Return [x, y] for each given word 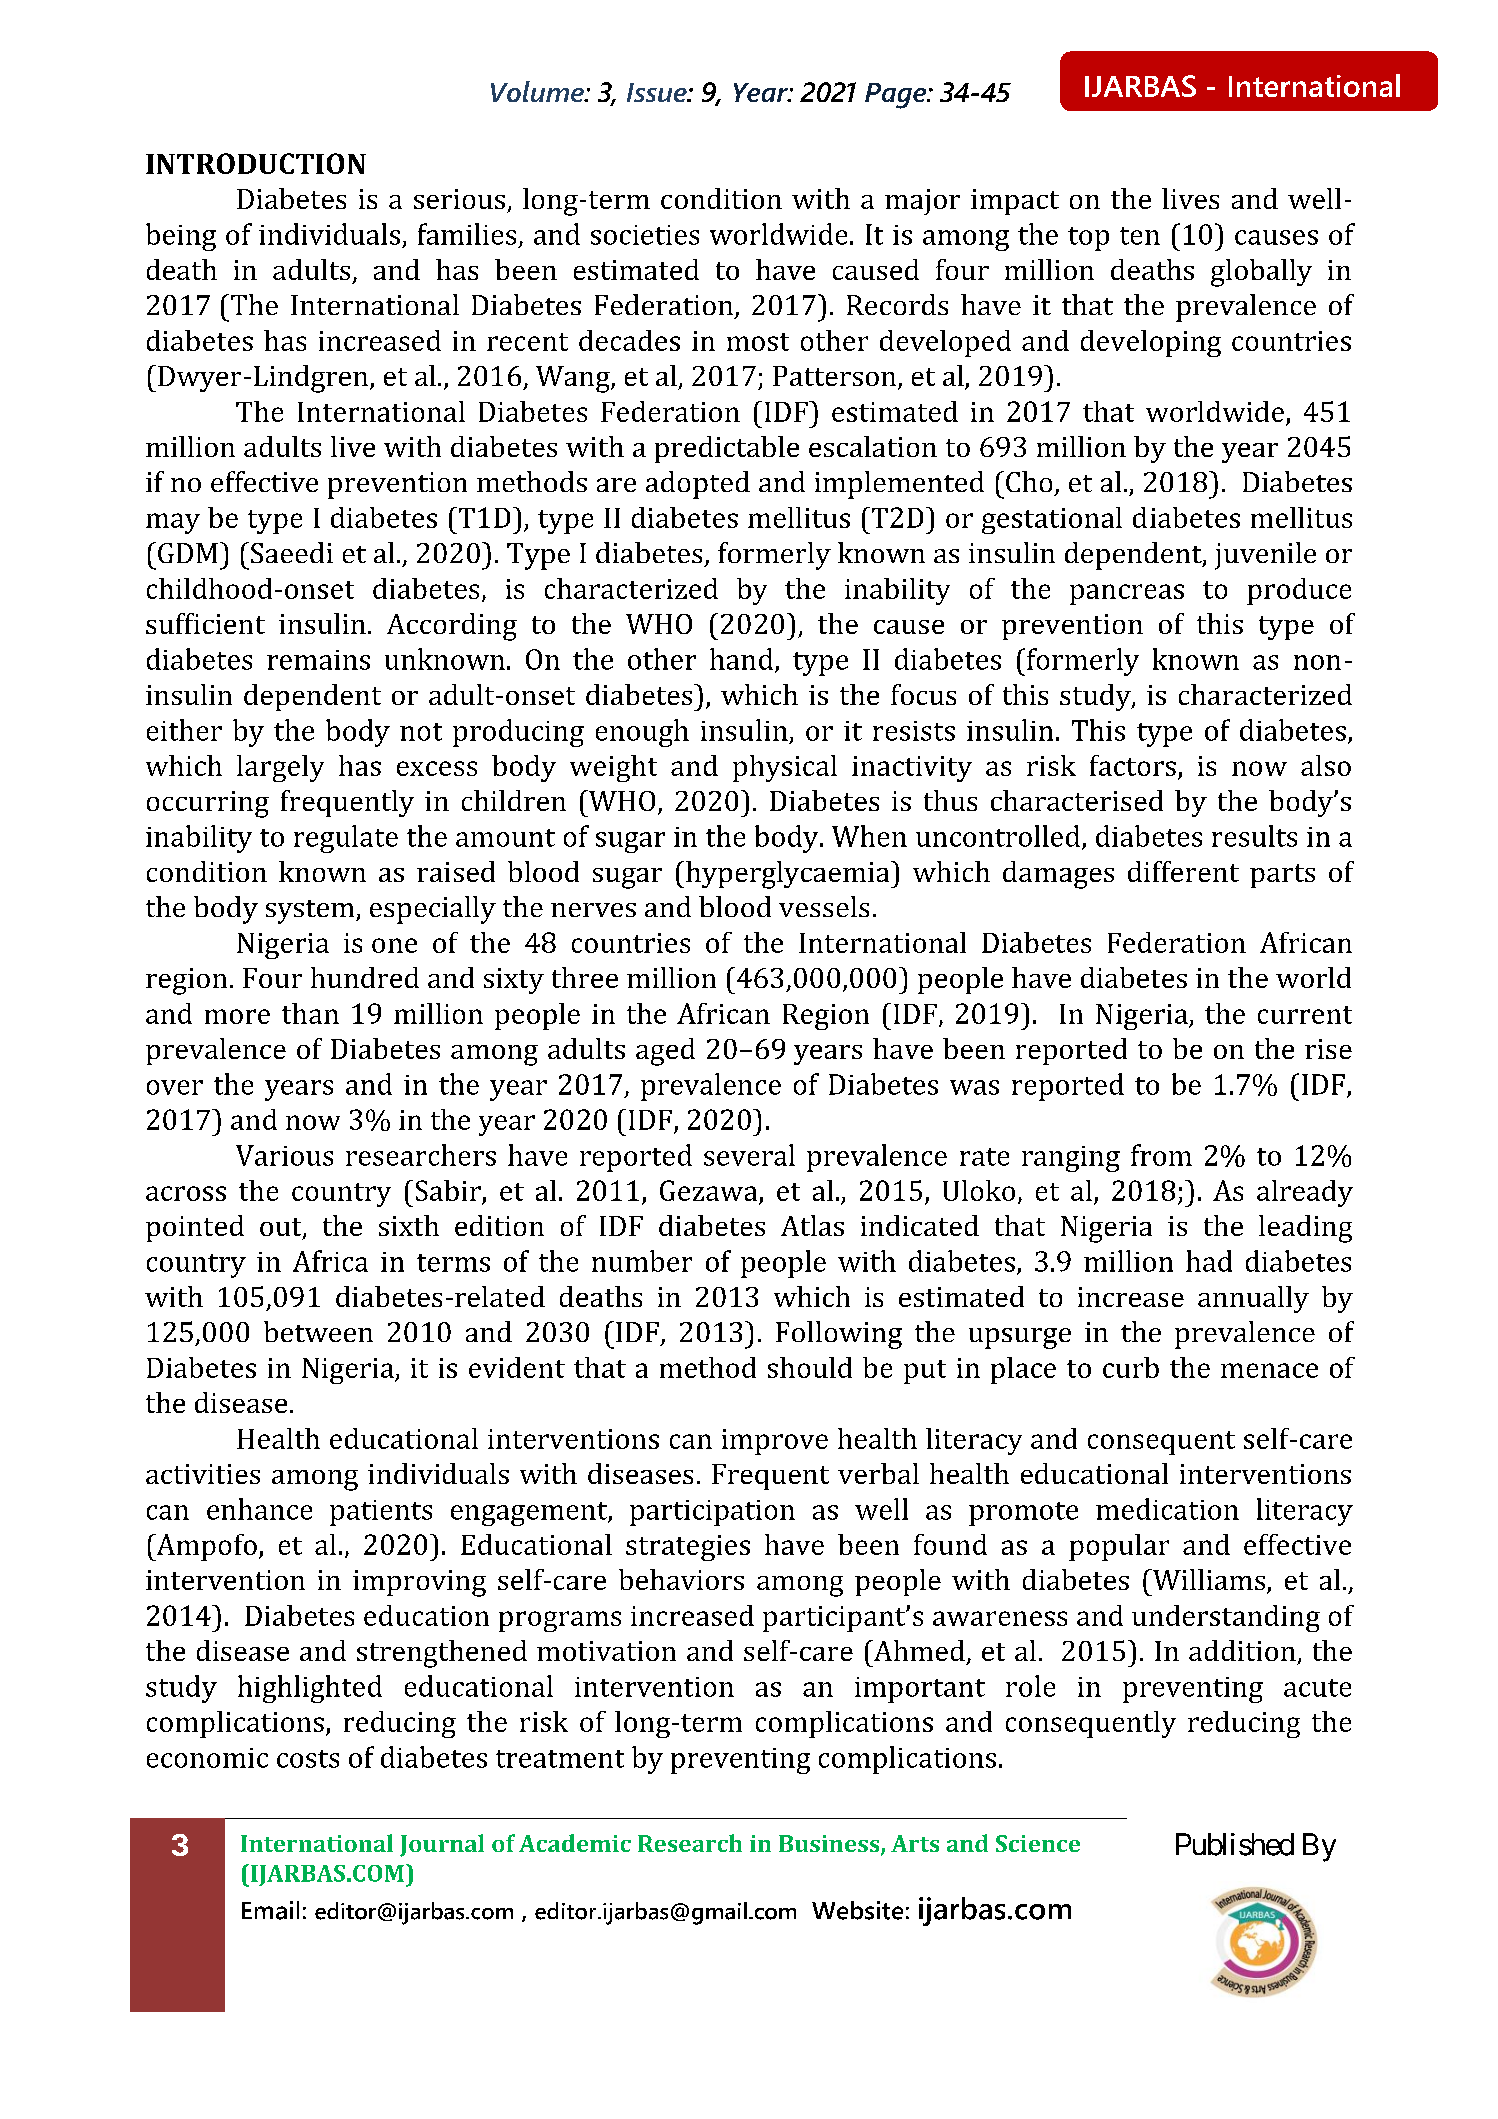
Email [270, 1910]
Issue [658, 92]
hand [743, 660]
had [1209, 1261]
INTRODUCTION [256, 163]
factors [1133, 765]
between [318, 1331]
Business [830, 1845]
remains [318, 660]
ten [1140, 236]
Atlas [812, 1225]
